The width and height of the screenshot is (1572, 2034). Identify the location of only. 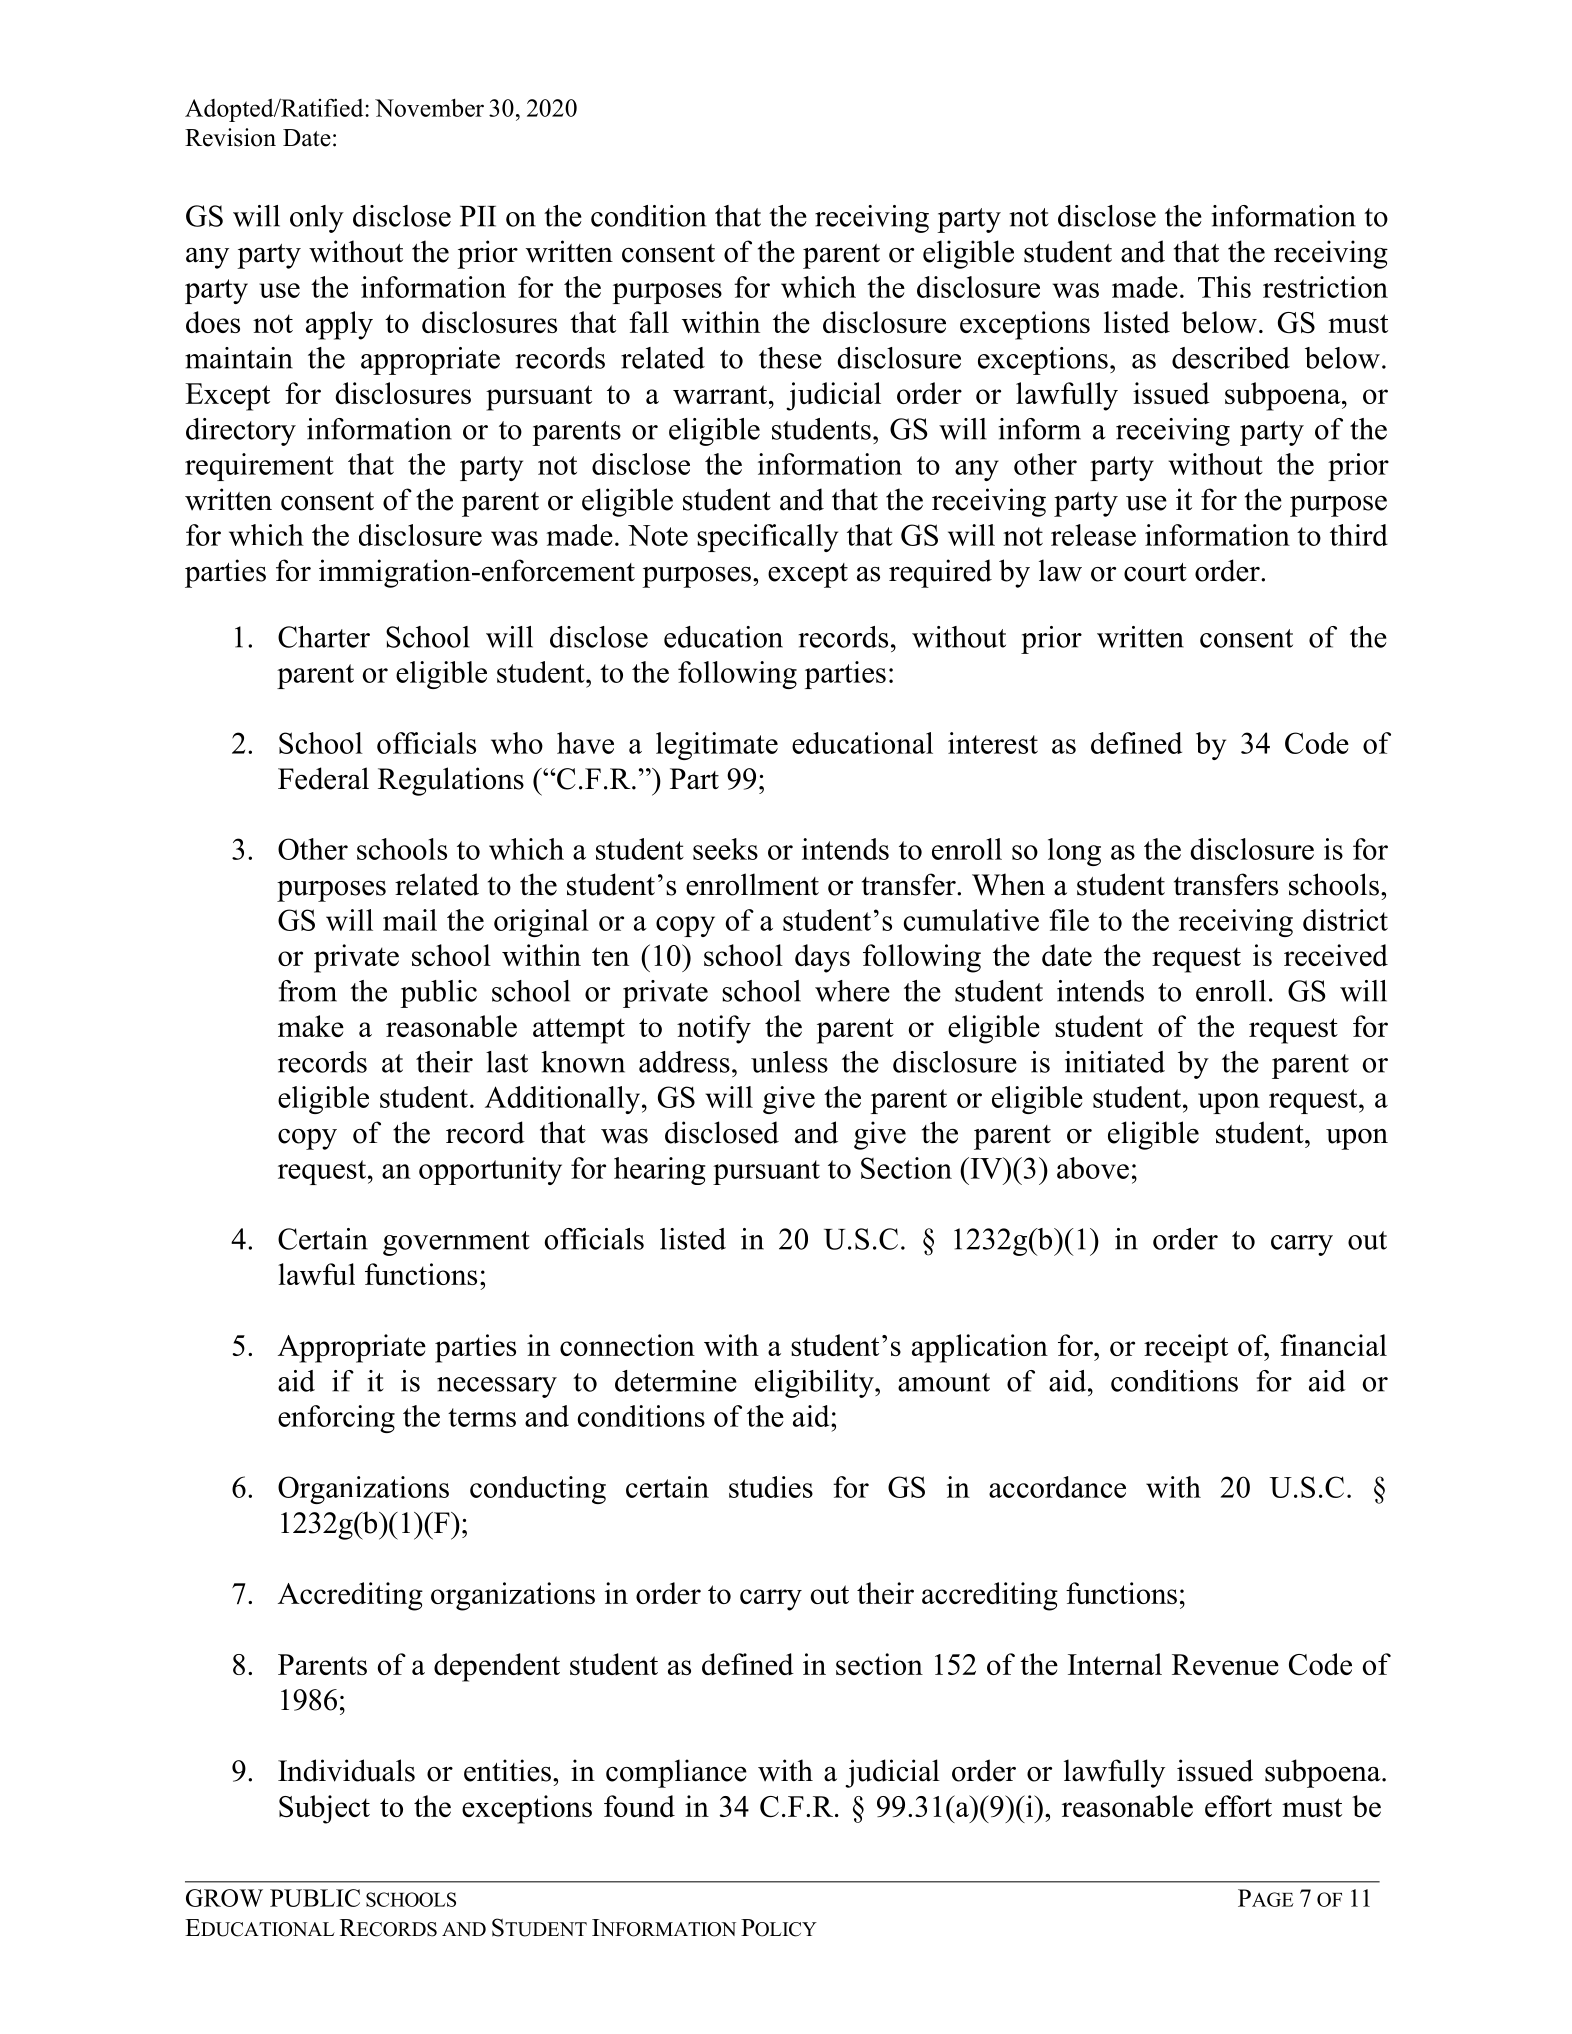
(317, 219).
